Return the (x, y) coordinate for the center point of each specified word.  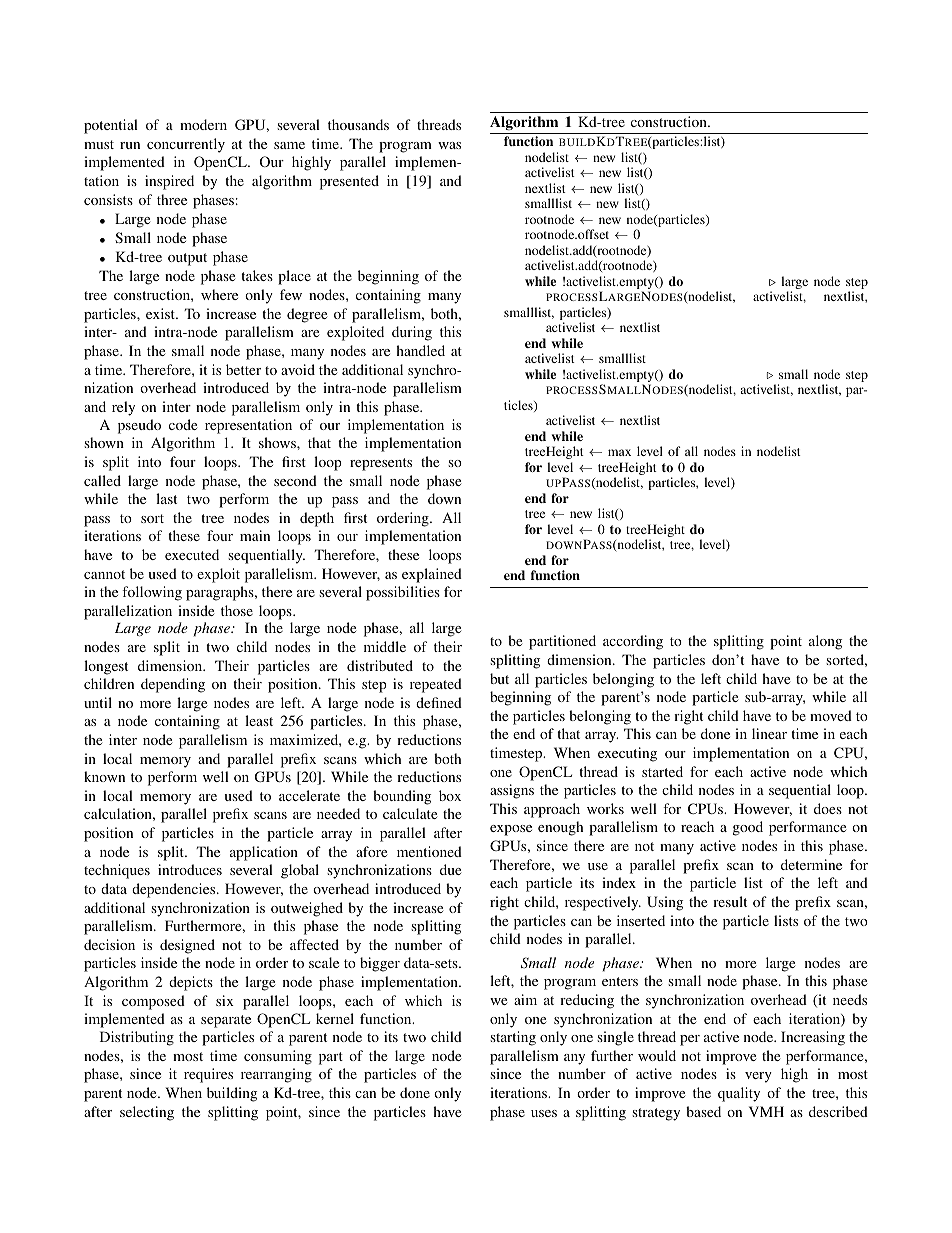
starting (513, 1038)
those (237, 610)
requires (208, 1075)
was (449, 145)
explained (432, 575)
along (825, 642)
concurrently (186, 145)
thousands (358, 124)
